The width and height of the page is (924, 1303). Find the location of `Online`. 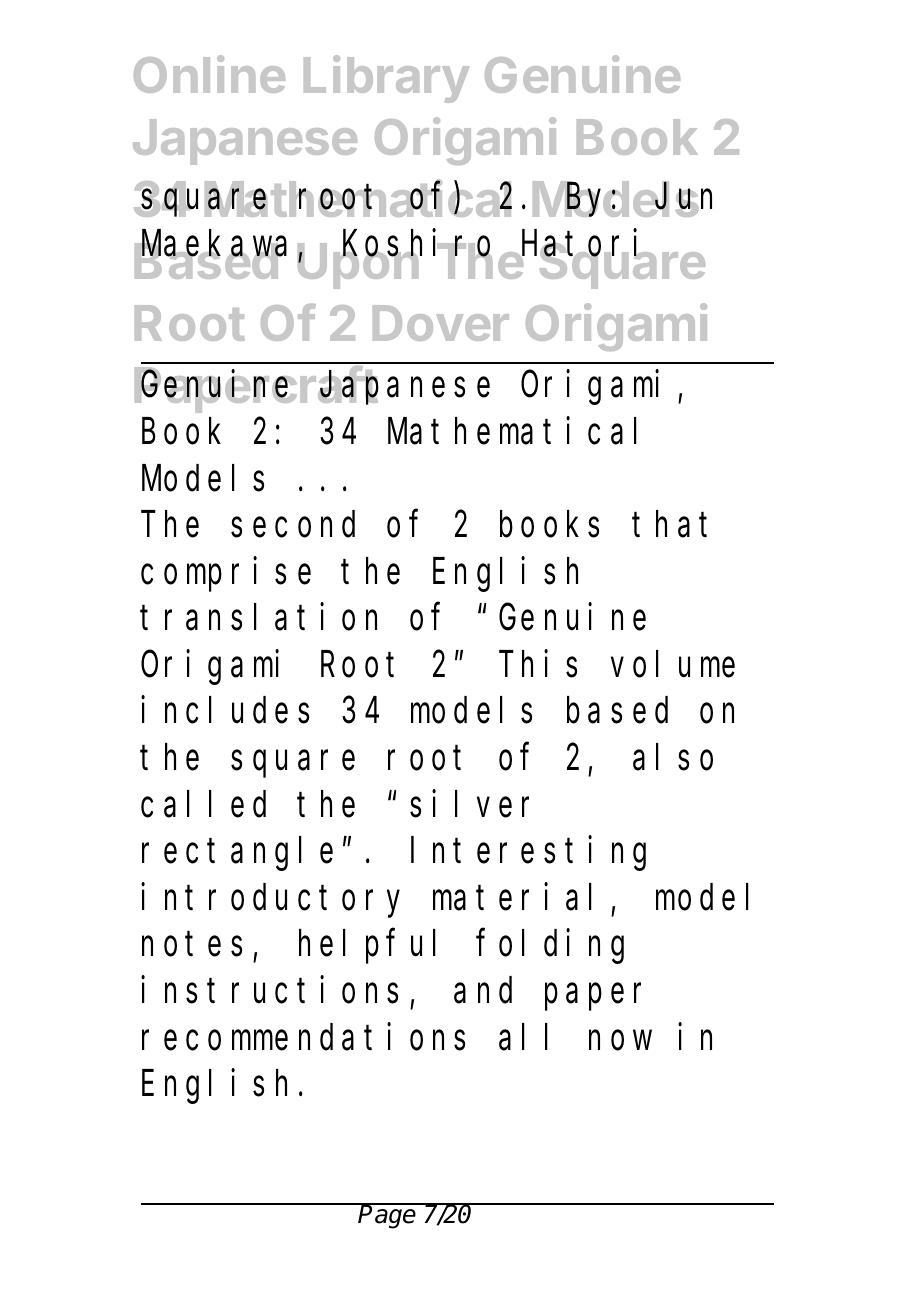

Online is located at coordinates (209, 74).
